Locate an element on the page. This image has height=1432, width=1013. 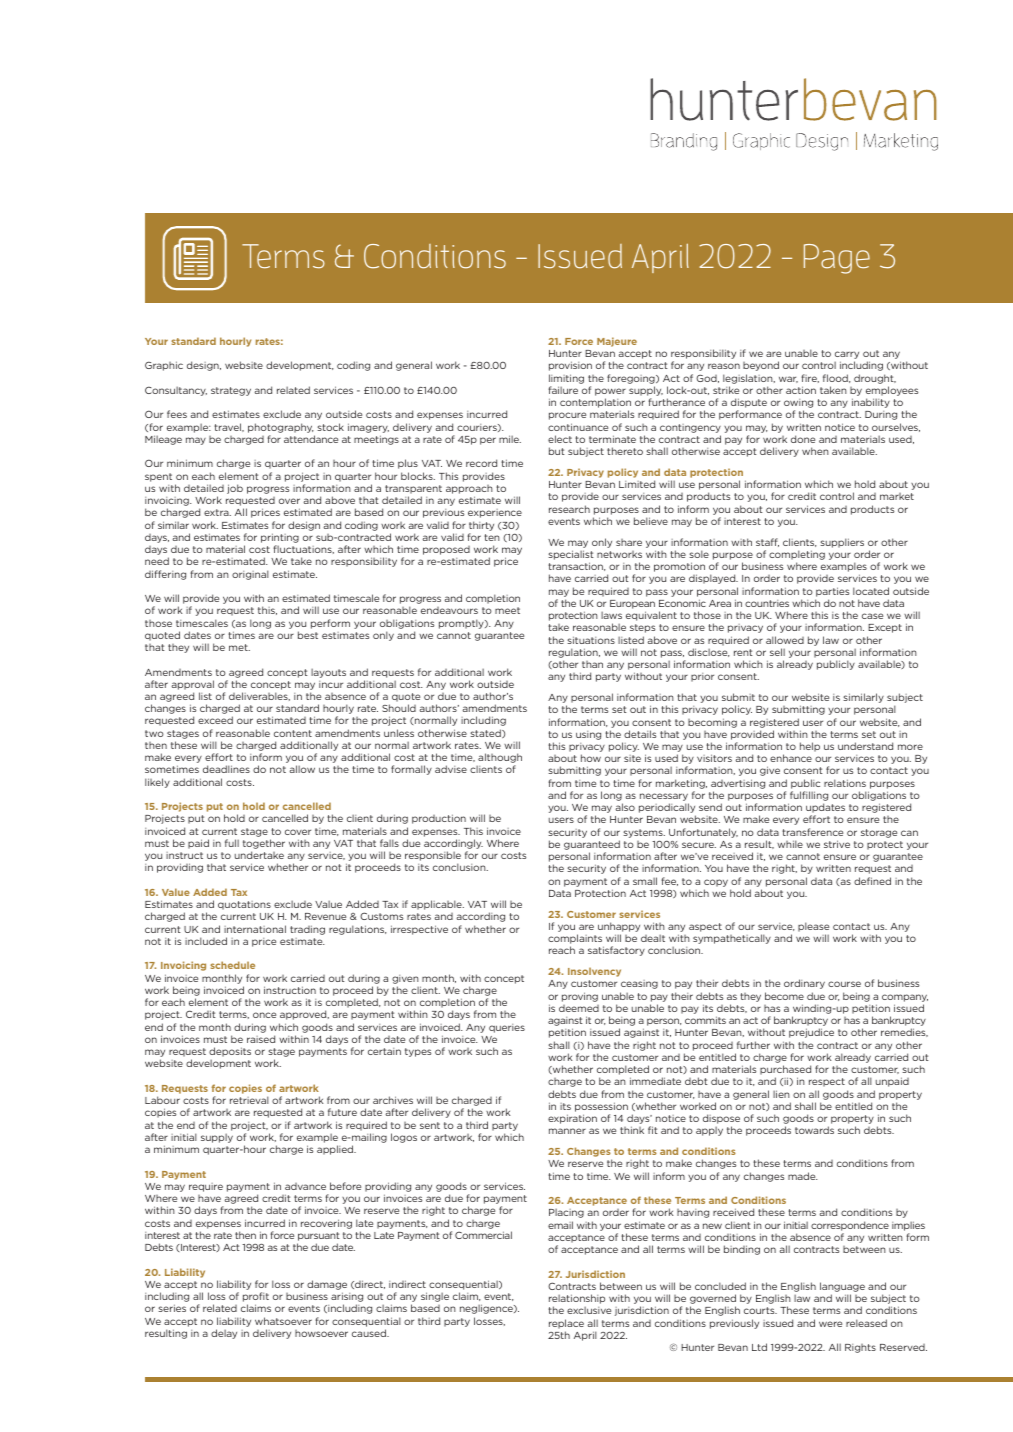
fulfilling is located at coordinates (808, 797).
